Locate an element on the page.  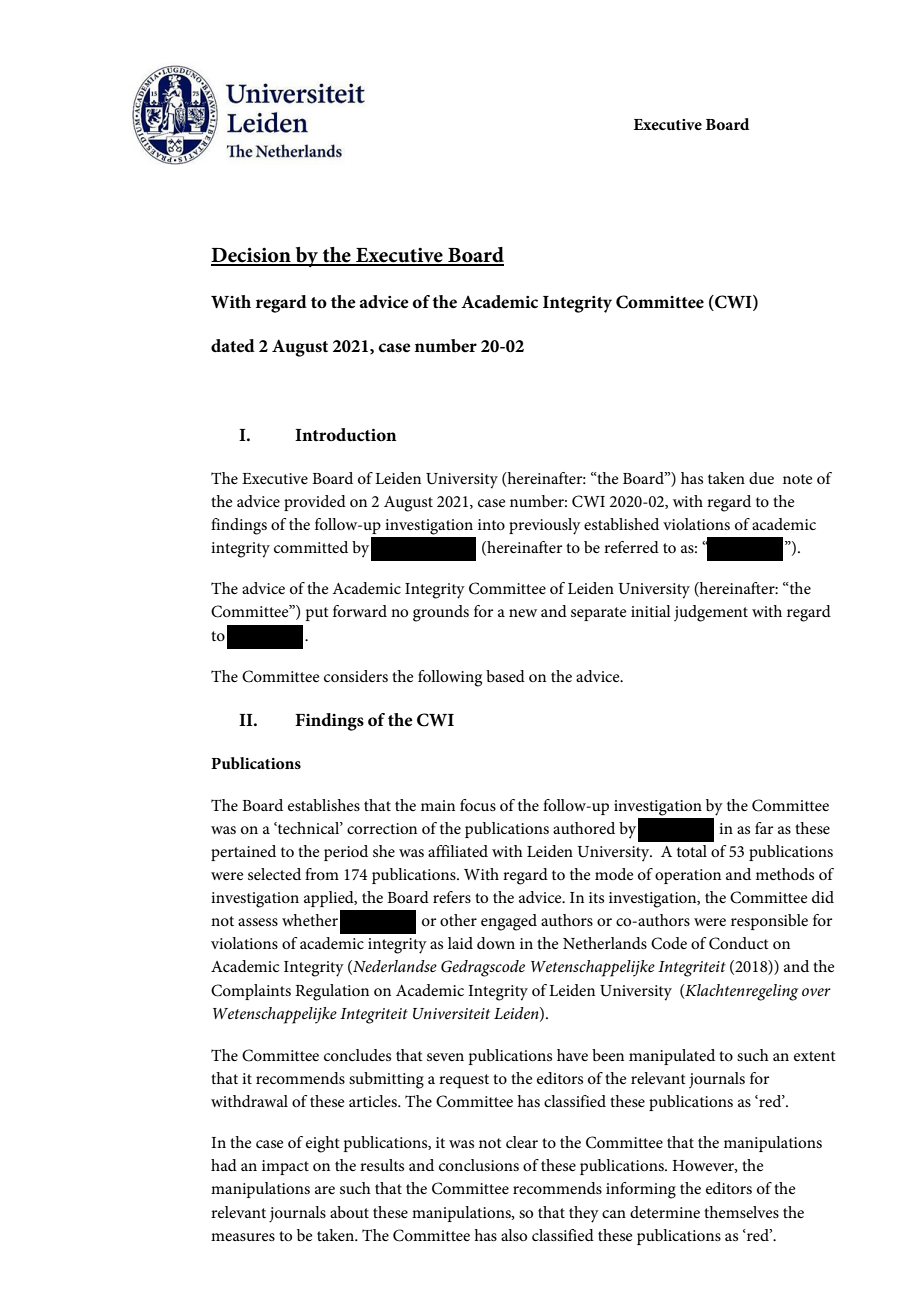
establishes is located at coordinates (324, 805).
